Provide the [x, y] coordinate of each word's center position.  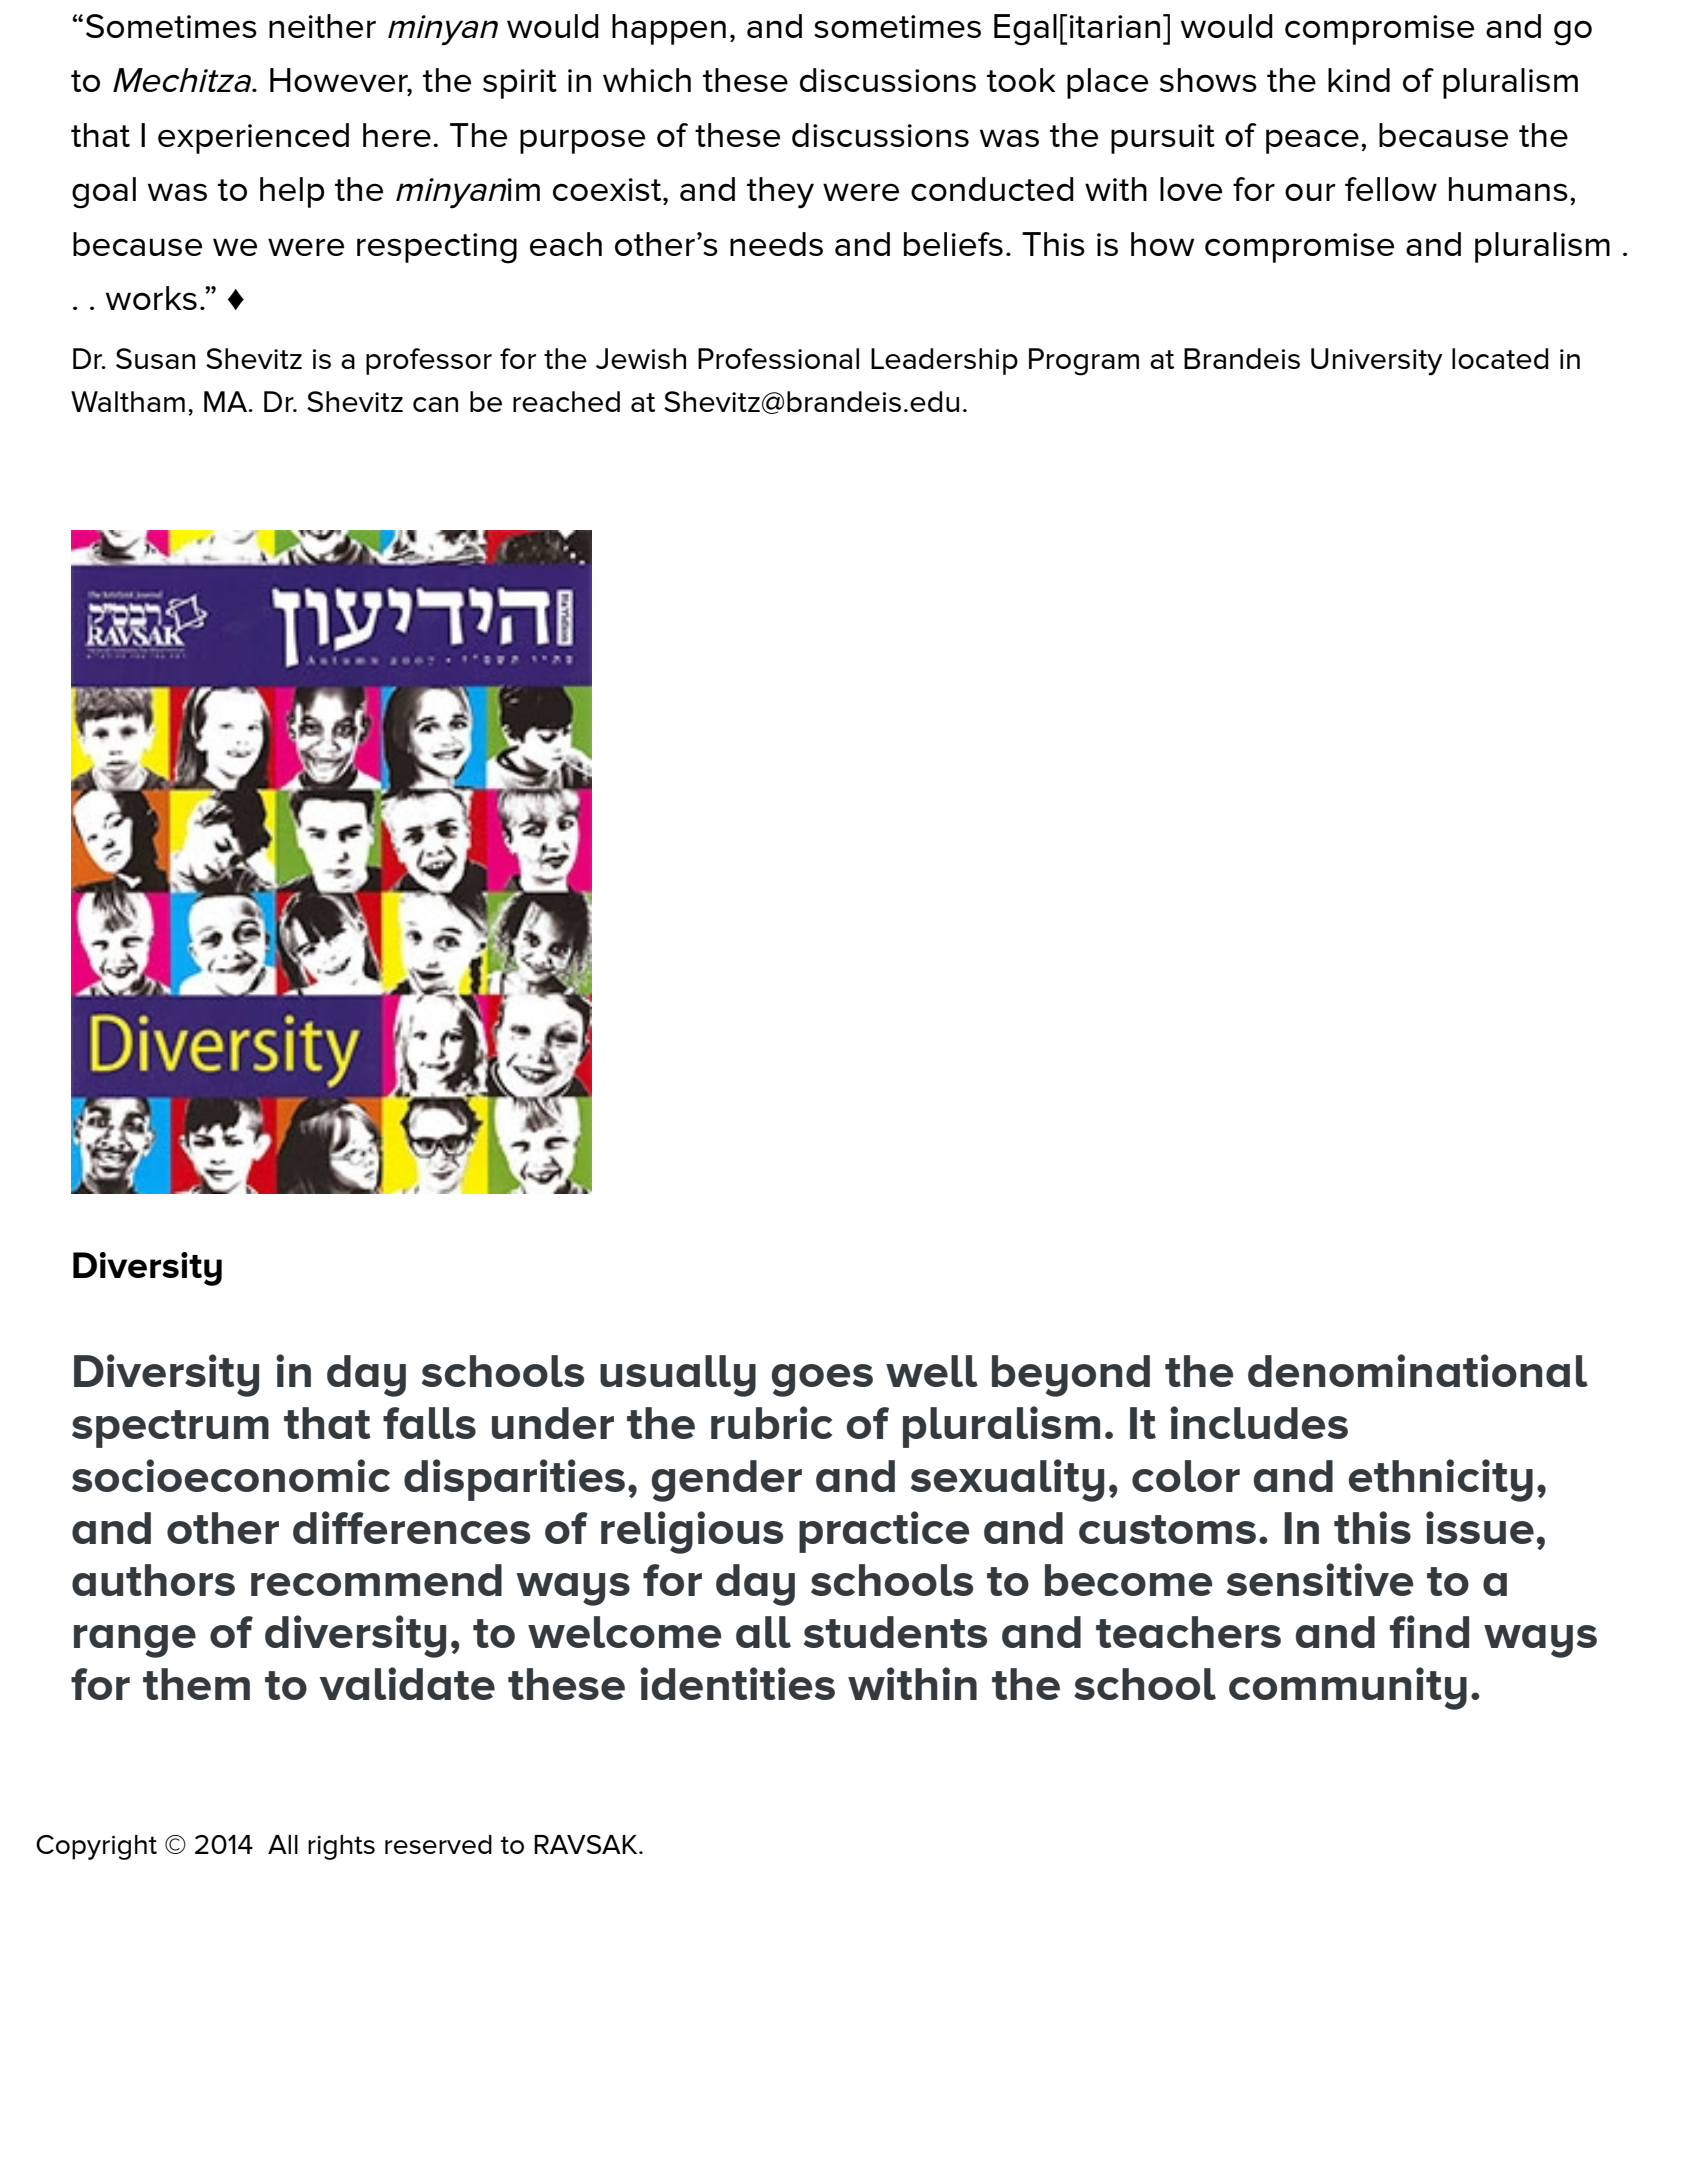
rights [341, 1847]
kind [1359, 80]
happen [669, 29]
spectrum [170, 1429]
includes [1259, 1422]
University [1377, 362]
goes [822, 1380]
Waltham [128, 401]
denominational [1418, 1370]
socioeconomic [231, 1475]
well [932, 1371]
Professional [778, 358]
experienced [253, 138]
